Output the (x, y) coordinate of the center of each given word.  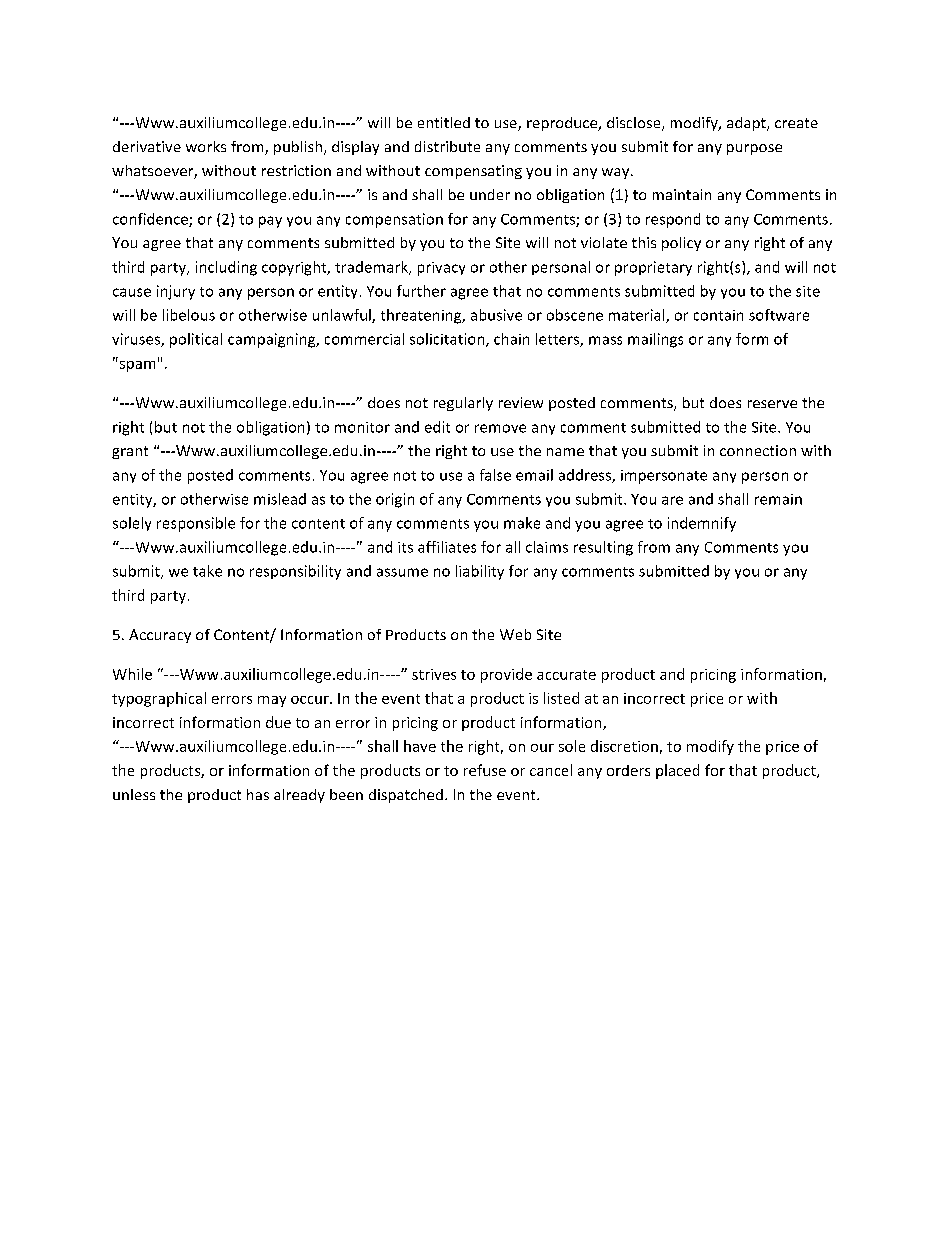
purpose (754, 149)
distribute (447, 146)
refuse (485, 770)
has (258, 794)
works (206, 146)
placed (677, 771)
